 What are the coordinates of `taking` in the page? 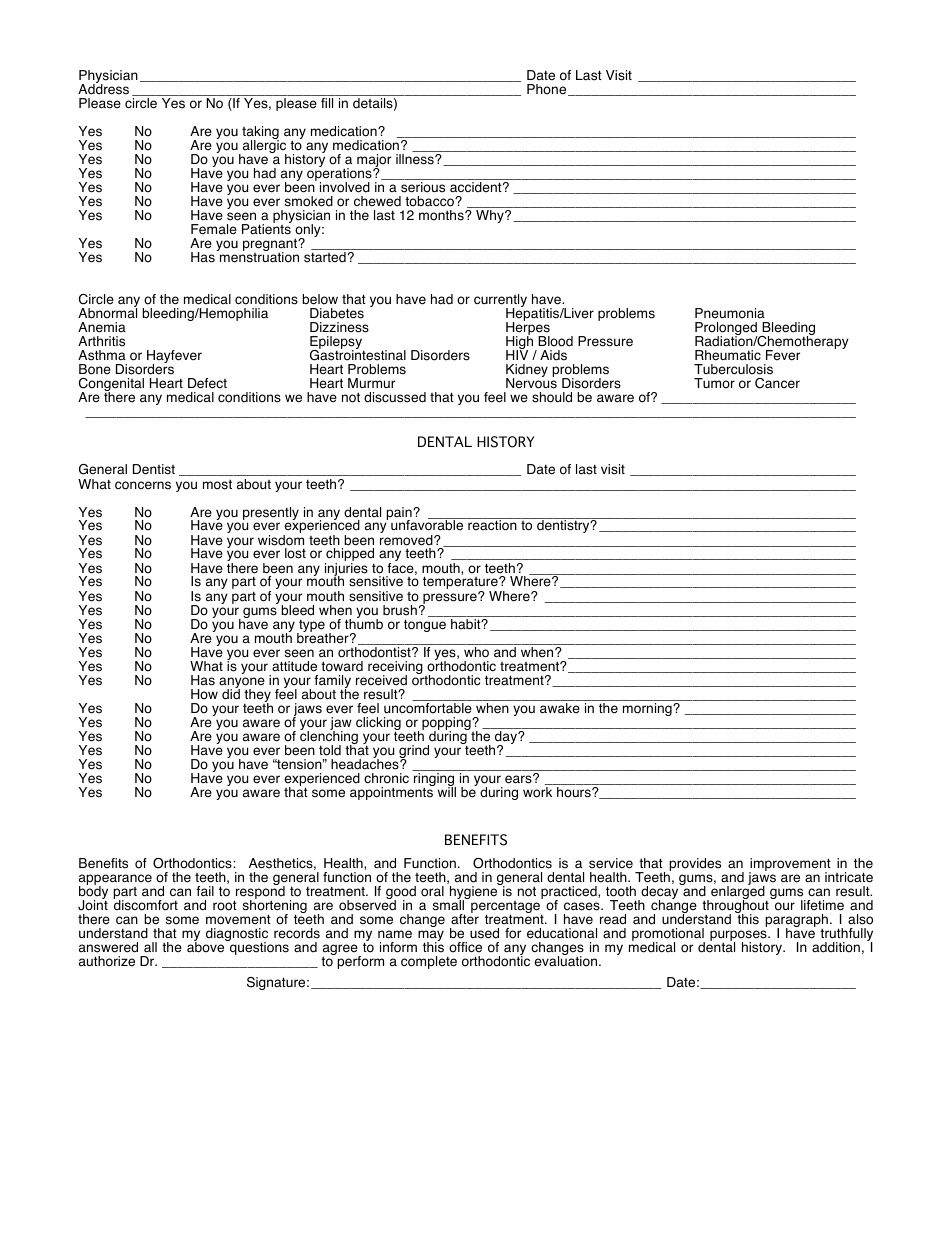 It's located at (260, 134).
